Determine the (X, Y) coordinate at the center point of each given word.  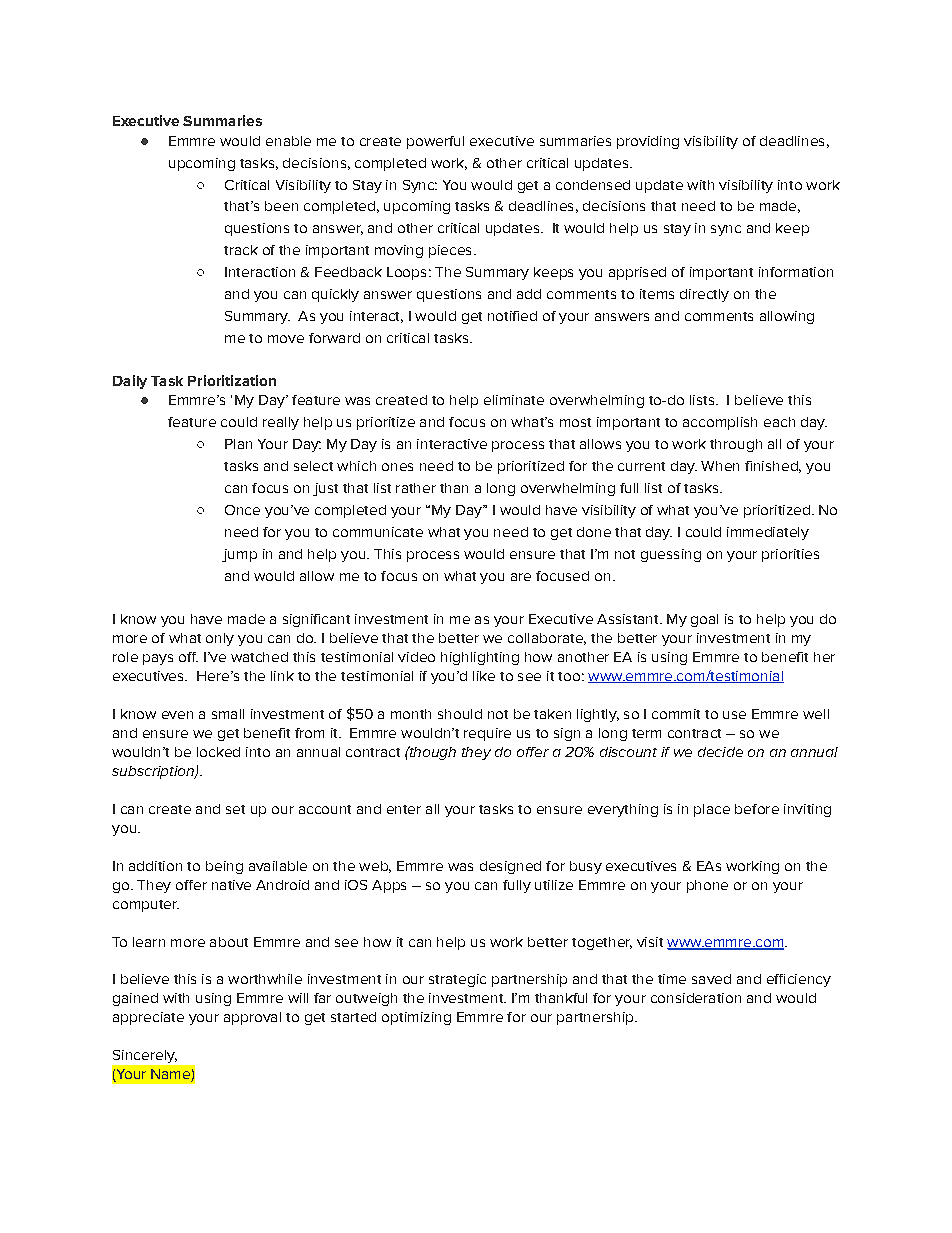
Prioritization (232, 380)
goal (704, 620)
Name (171, 1075)
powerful (435, 142)
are (521, 577)
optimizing (416, 1018)
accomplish (720, 423)
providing (648, 142)
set (235, 809)
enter (404, 809)
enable (288, 141)
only (220, 639)
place (712, 810)
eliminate (514, 400)
